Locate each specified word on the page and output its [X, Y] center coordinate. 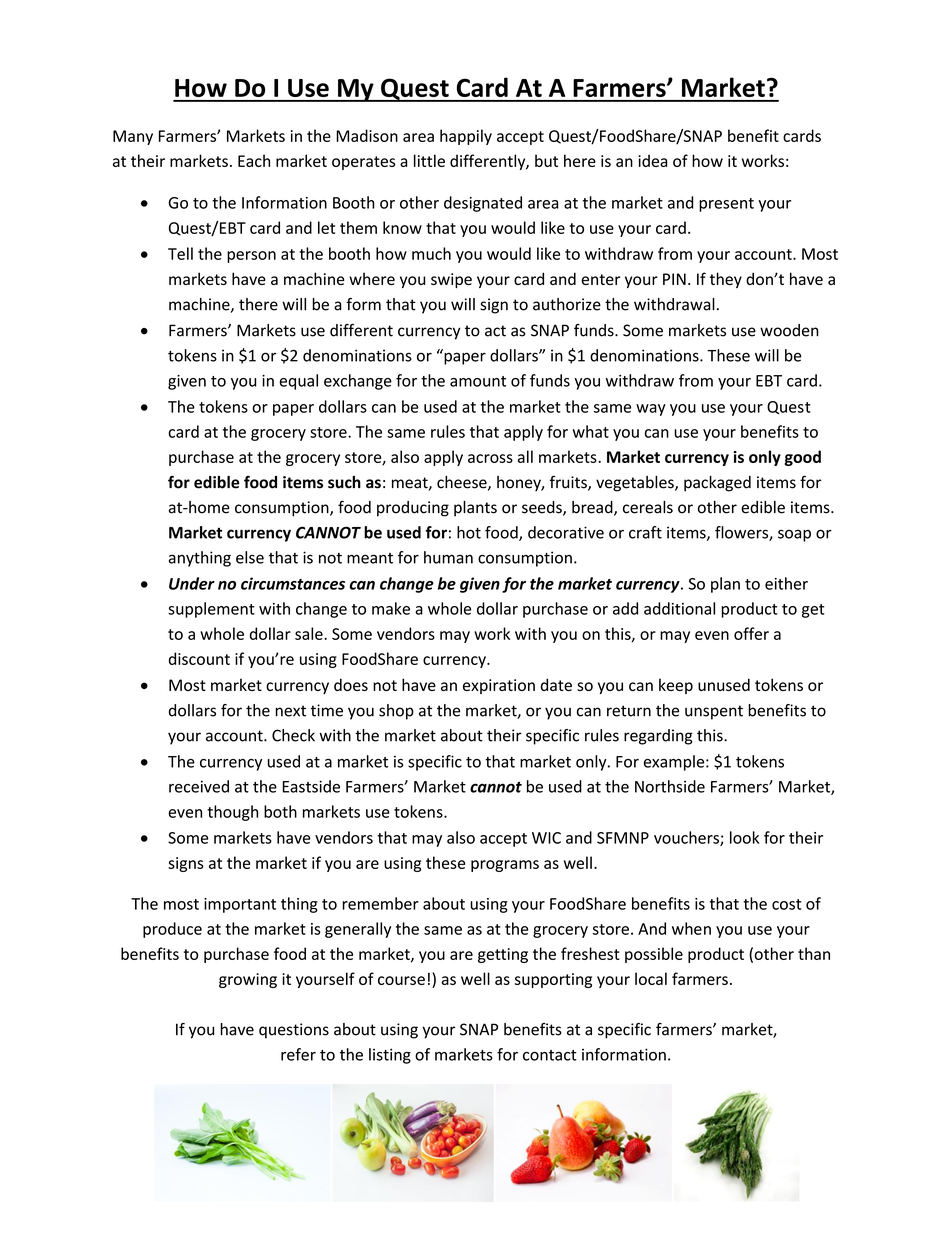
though [232, 813]
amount [478, 381]
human [448, 557]
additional [679, 608]
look [744, 837]
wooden [789, 330]
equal [298, 382]
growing [248, 980]
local [651, 978]
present [726, 205]
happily [466, 137]
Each [254, 160]
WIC [546, 838]
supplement [211, 610]
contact [550, 1055]
